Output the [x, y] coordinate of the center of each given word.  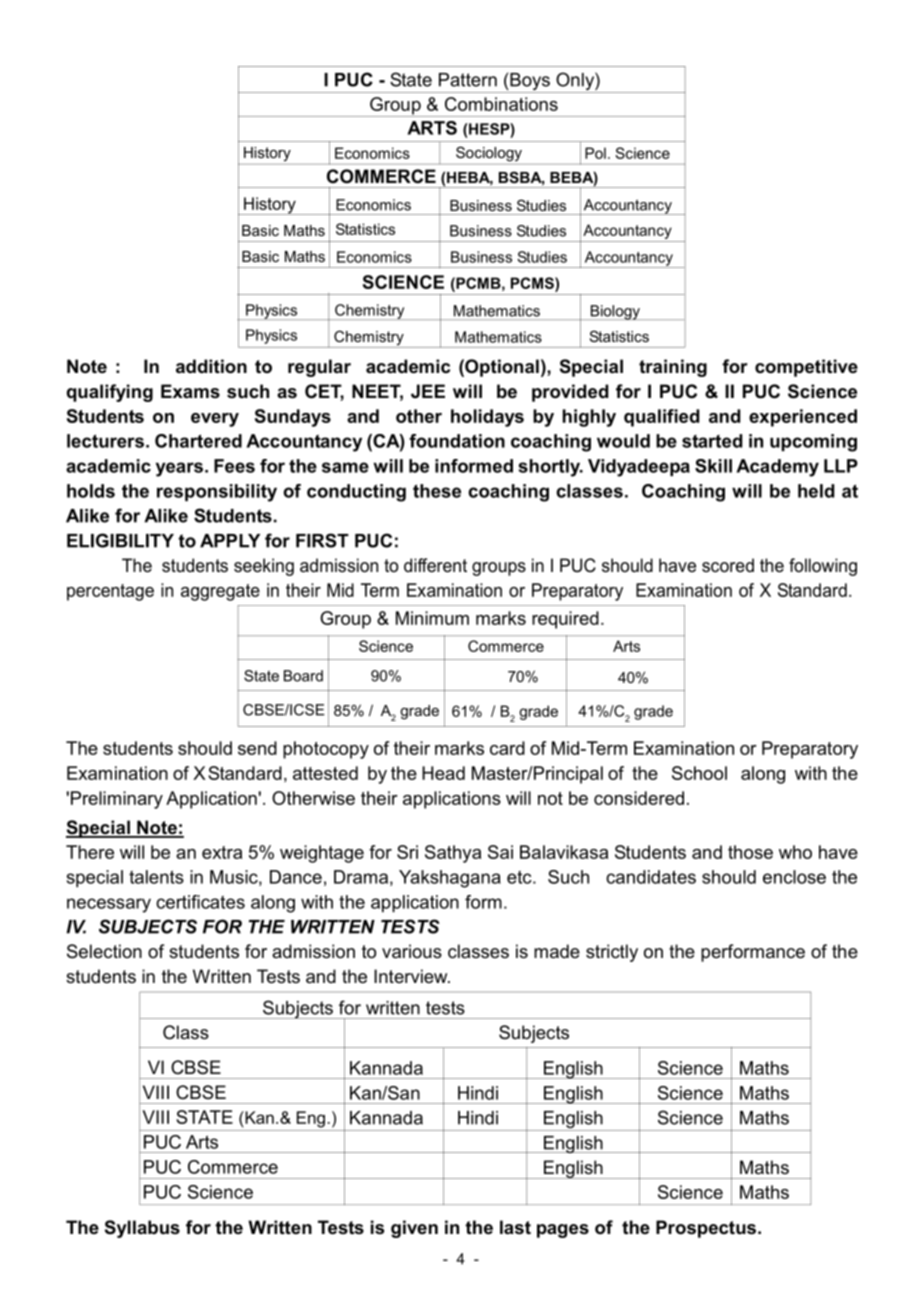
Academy [777, 468]
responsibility [217, 493]
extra [222, 852]
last [515, 1227]
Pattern [468, 80]
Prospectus [707, 1229]
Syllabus [142, 1229]
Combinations [501, 104]
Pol [595, 153]
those [750, 852]
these [437, 491]
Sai [500, 852]
